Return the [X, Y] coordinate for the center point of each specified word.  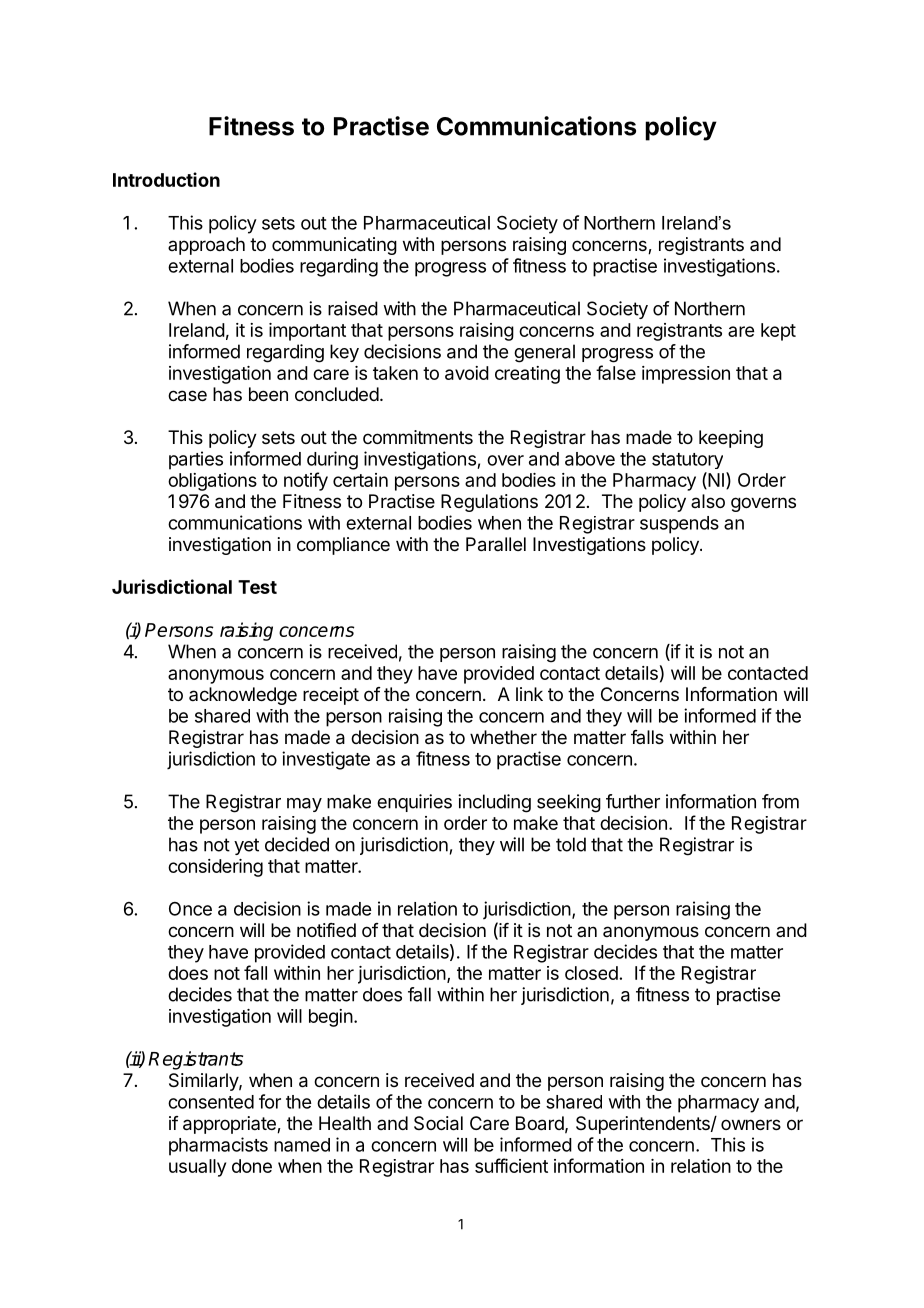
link [529, 694]
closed [591, 973]
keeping [731, 439]
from [780, 801]
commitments [418, 437]
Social [438, 1123]
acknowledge [243, 696]
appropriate [230, 1125]
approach [206, 246]
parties [196, 460]
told [571, 844]
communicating [334, 246]
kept [778, 332]
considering [215, 868]
